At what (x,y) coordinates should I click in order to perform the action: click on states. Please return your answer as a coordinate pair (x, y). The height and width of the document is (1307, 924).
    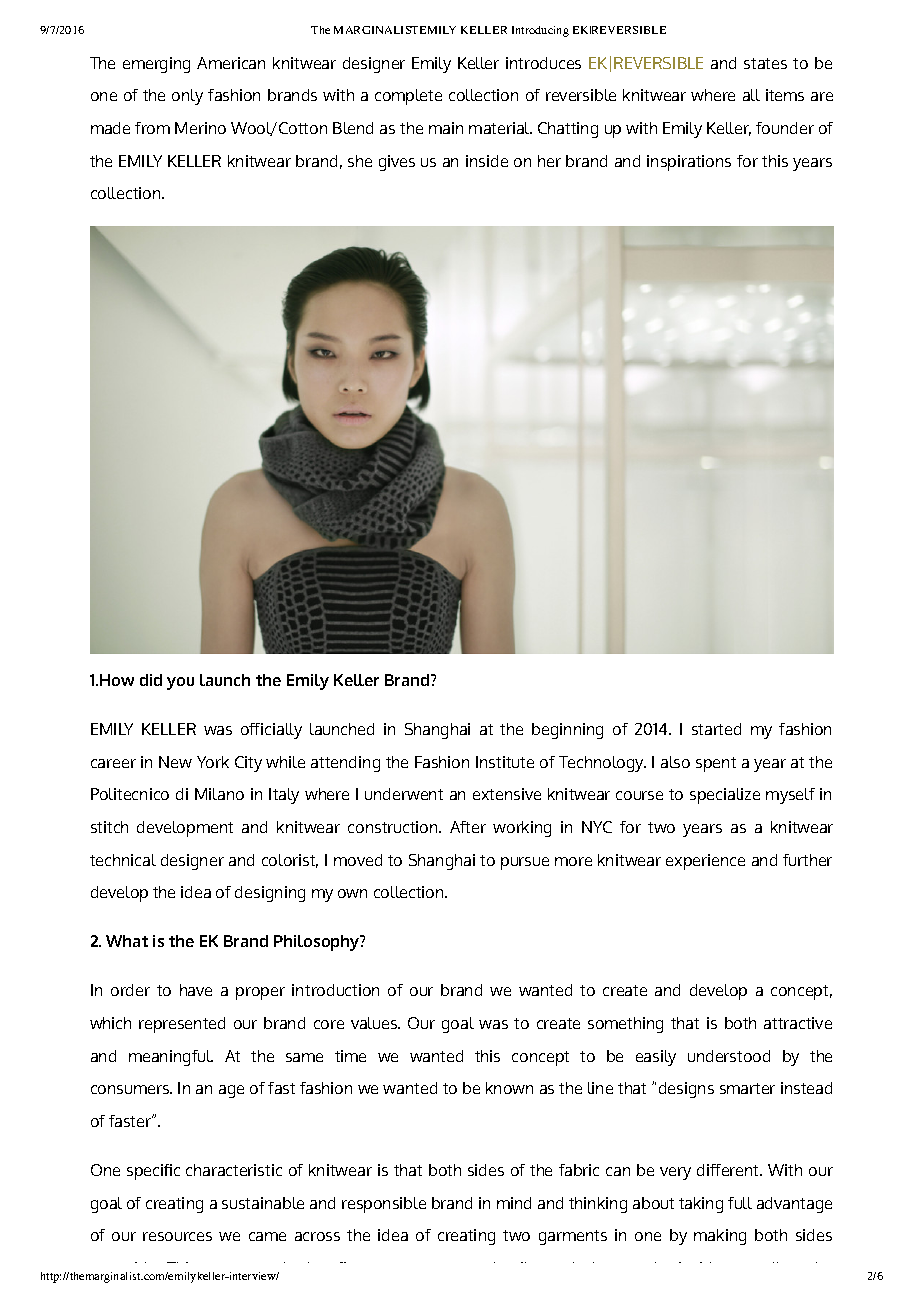
    Looking at the image, I should click on (765, 63).
